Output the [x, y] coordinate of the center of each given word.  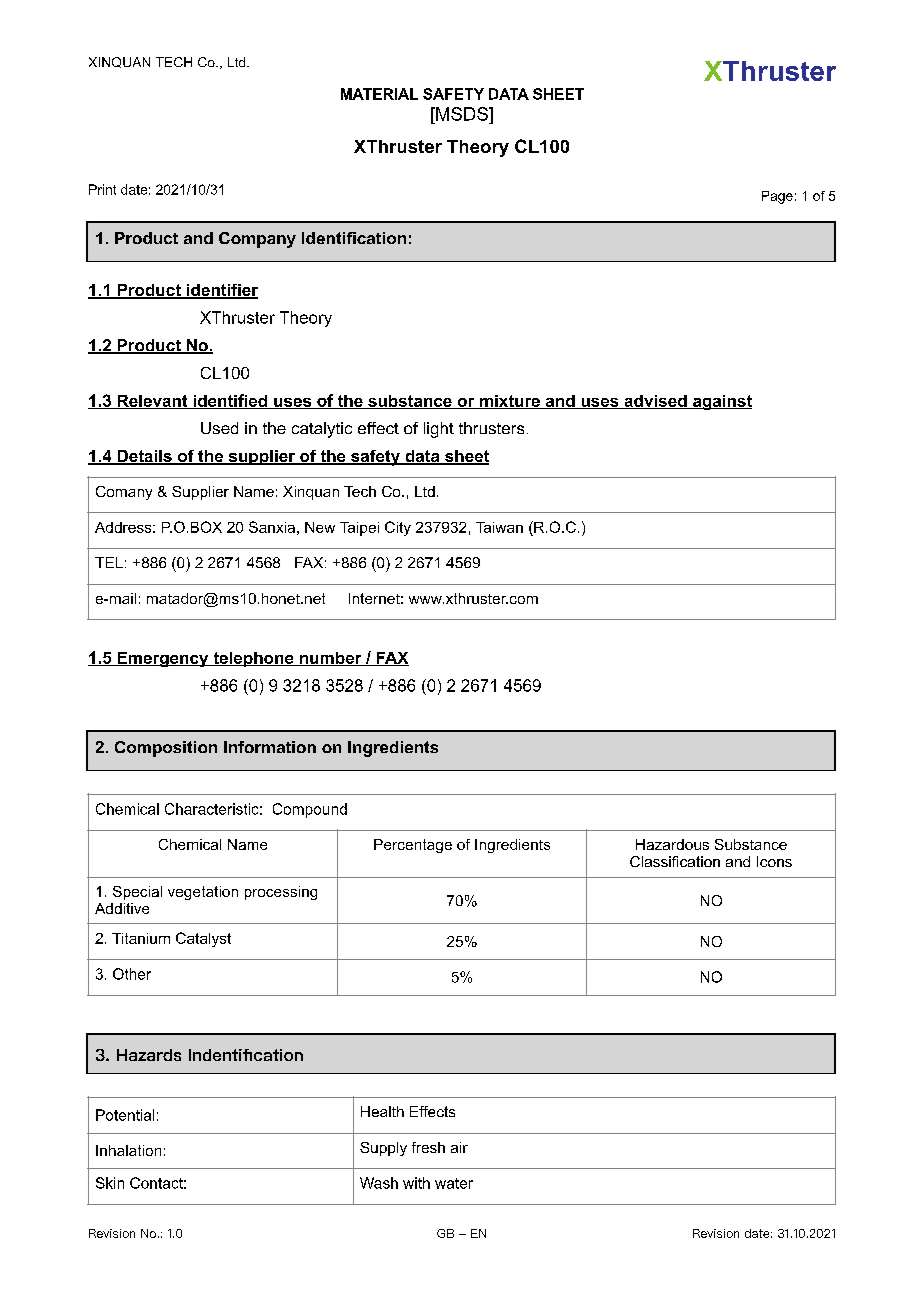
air [459, 1147]
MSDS [462, 114]
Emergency [163, 659]
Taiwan [499, 527]
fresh [428, 1147]
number [330, 659]
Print [102, 189]
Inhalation [128, 1150]
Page [777, 197]
